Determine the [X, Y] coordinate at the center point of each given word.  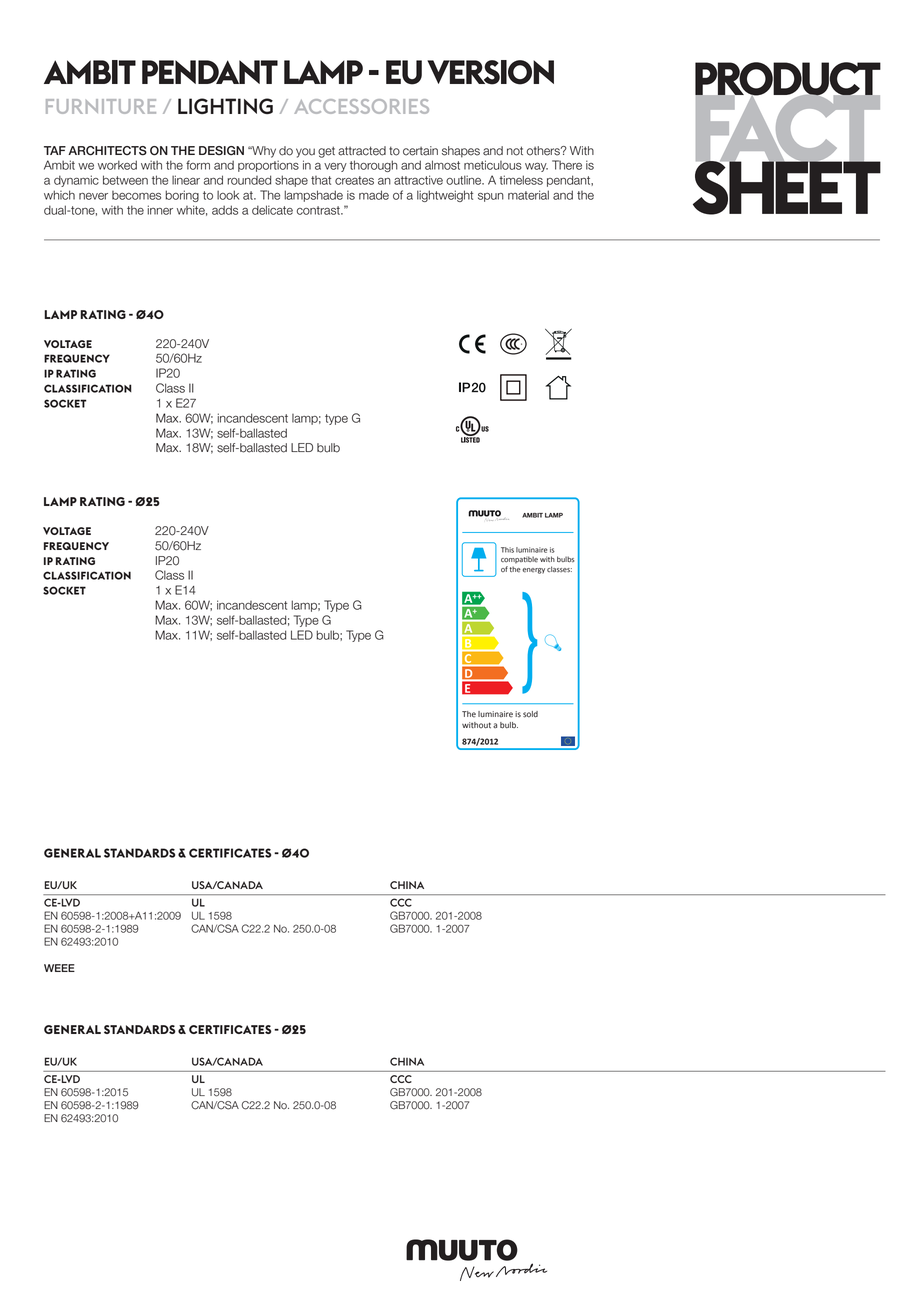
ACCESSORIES [361, 106]
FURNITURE [101, 106]
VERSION [490, 72]
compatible [519, 560]
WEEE [59, 968]
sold [530, 714]
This [507, 550]
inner [160, 210]
